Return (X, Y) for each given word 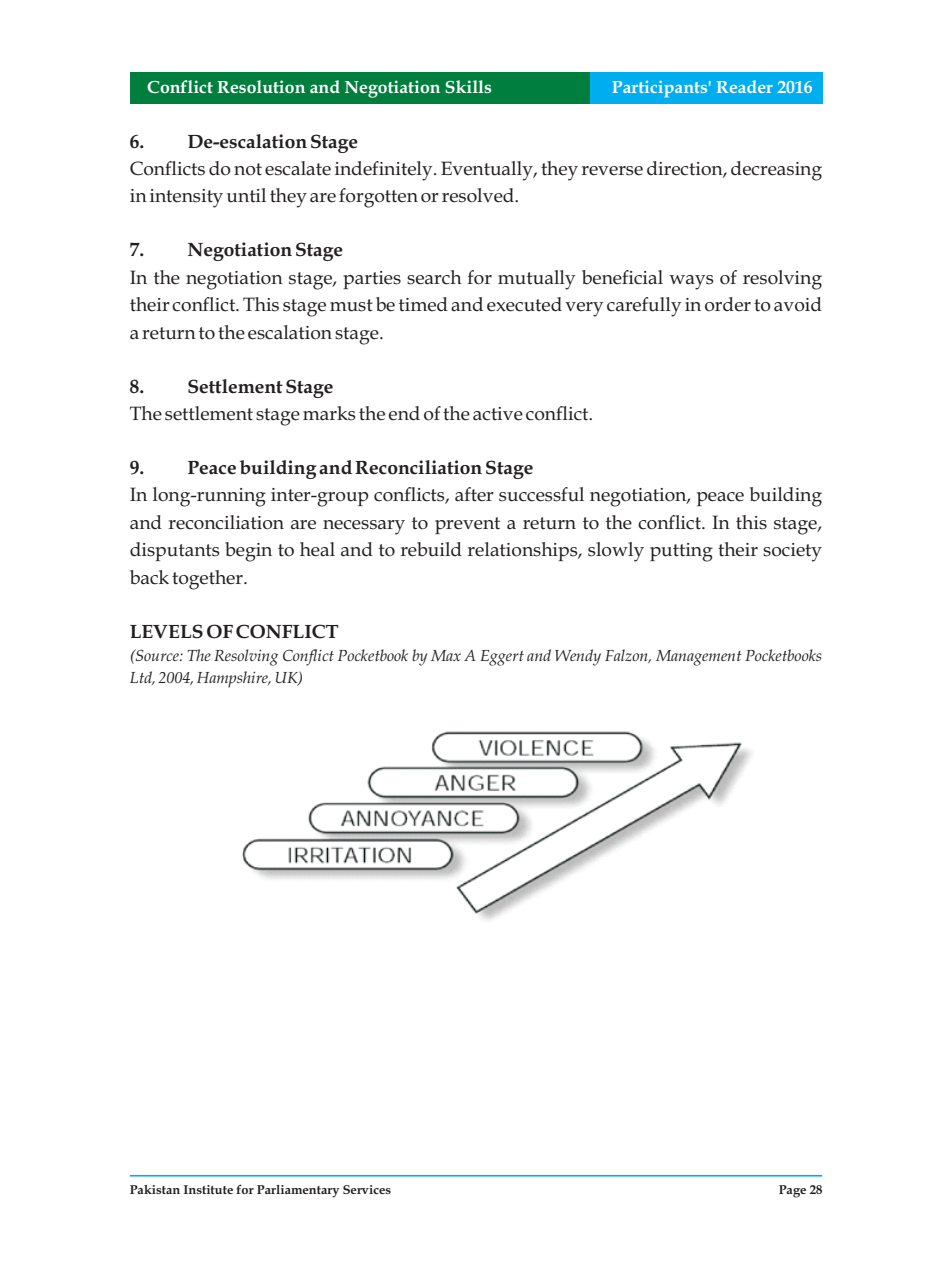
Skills (468, 86)
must (351, 305)
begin (248, 552)
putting (681, 552)
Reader (745, 86)
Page (792, 1191)
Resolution (261, 86)
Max (446, 655)
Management (699, 658)
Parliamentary (298, 1191)
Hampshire (233, 679)
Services (367, 1189)
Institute (208, 1189)
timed (423, 304)
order (728, 304)
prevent (467, 525)
